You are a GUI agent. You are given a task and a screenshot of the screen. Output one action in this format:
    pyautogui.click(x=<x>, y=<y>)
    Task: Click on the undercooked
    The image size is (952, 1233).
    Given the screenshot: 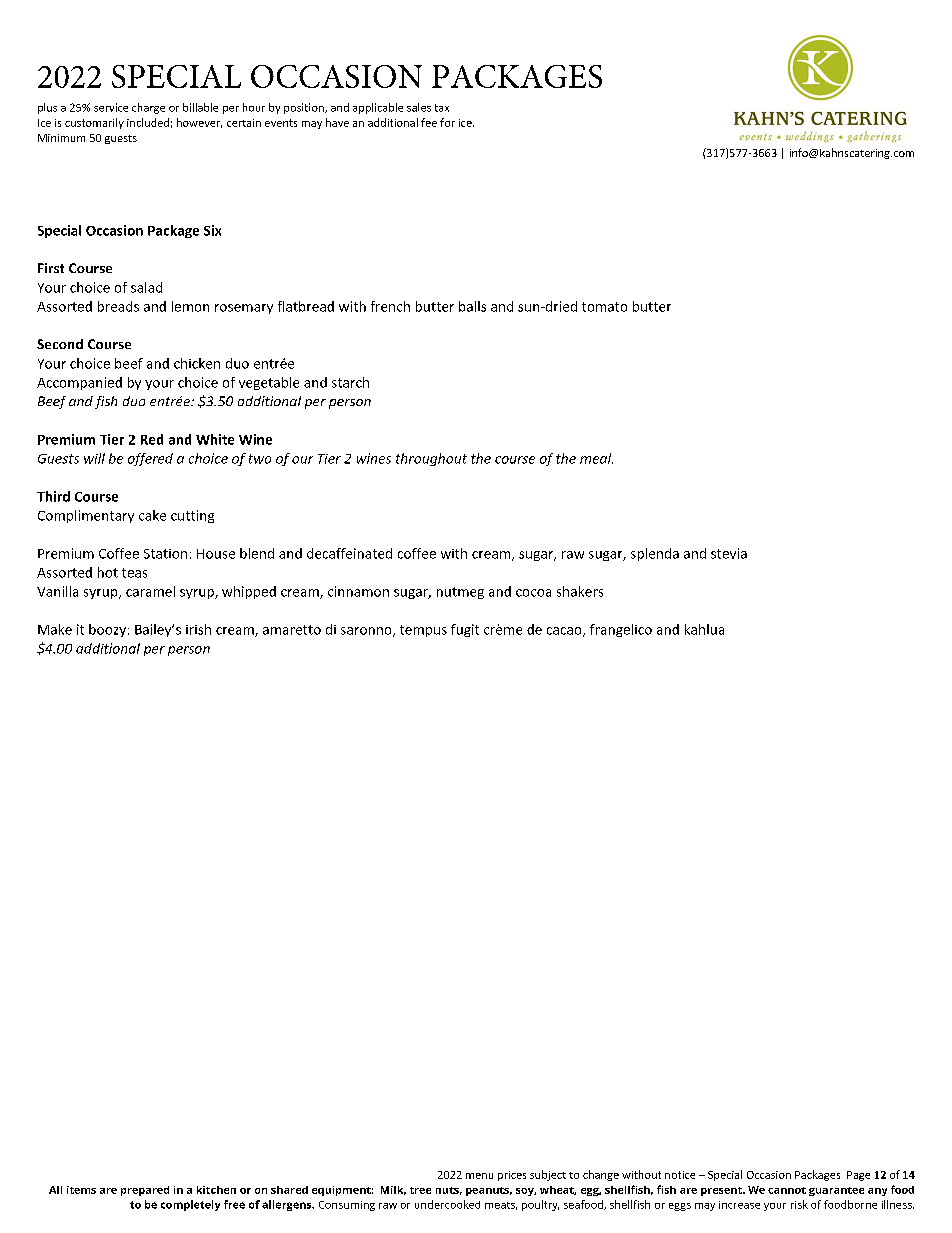 What is the action you would take?
    pyautogui.click(x=447, y=1204)
